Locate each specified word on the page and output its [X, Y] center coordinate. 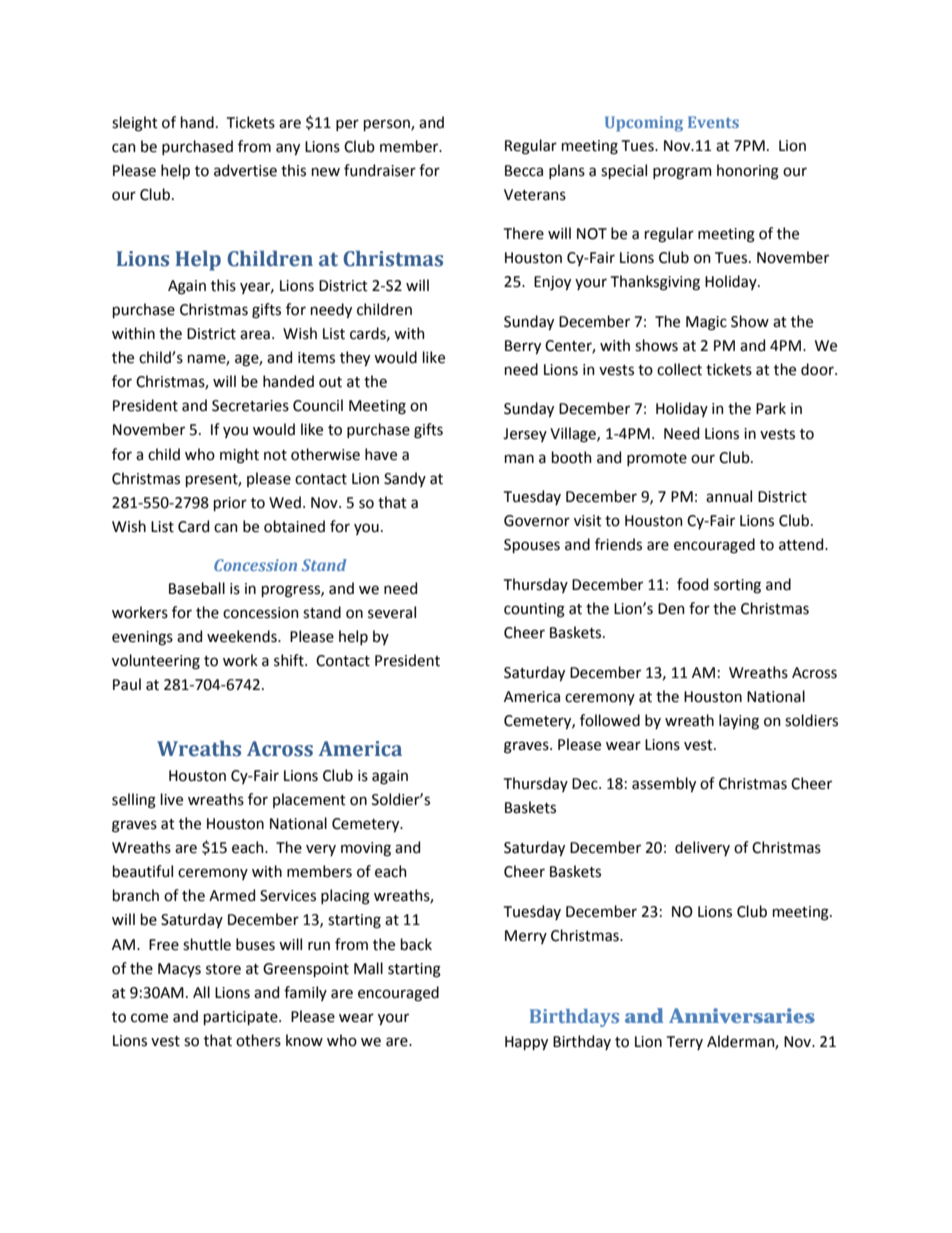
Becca [524, 171]
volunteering [156, 662]
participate [242, 1018]
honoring [748, 172]
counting [534, 610]
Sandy [405, 479]
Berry [523, 347]
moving [366, 849]
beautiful [143, 871]
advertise [245, 170]
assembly [664, 784]
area [255, 335]
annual [729, 496]
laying [739, 722]
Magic [706, 323]
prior [230, 504]
